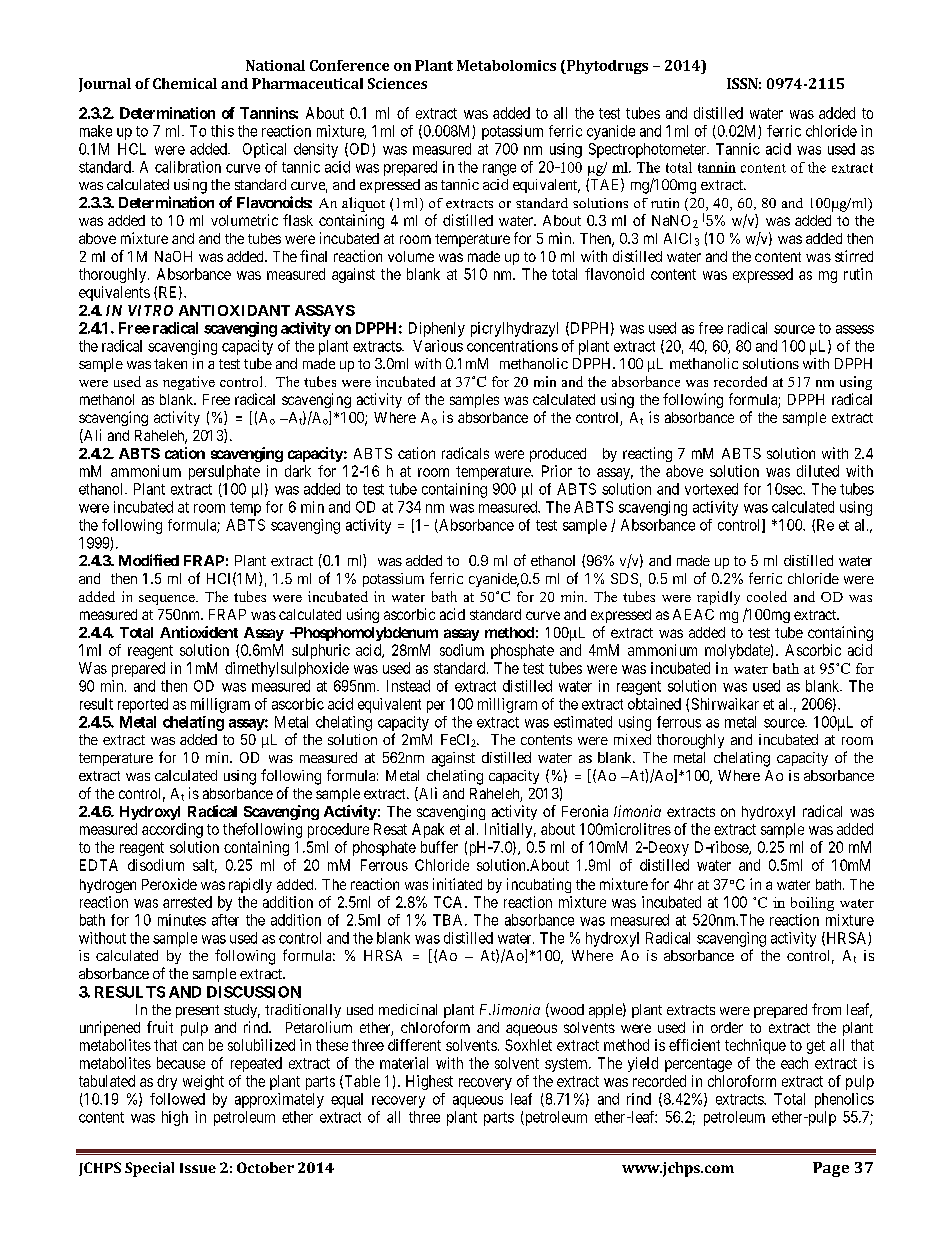 This image has width=952, height=1233. What do you see at coordinates (632, 739) in the image?
I see `mixed` at bounding box center [632, 739].
